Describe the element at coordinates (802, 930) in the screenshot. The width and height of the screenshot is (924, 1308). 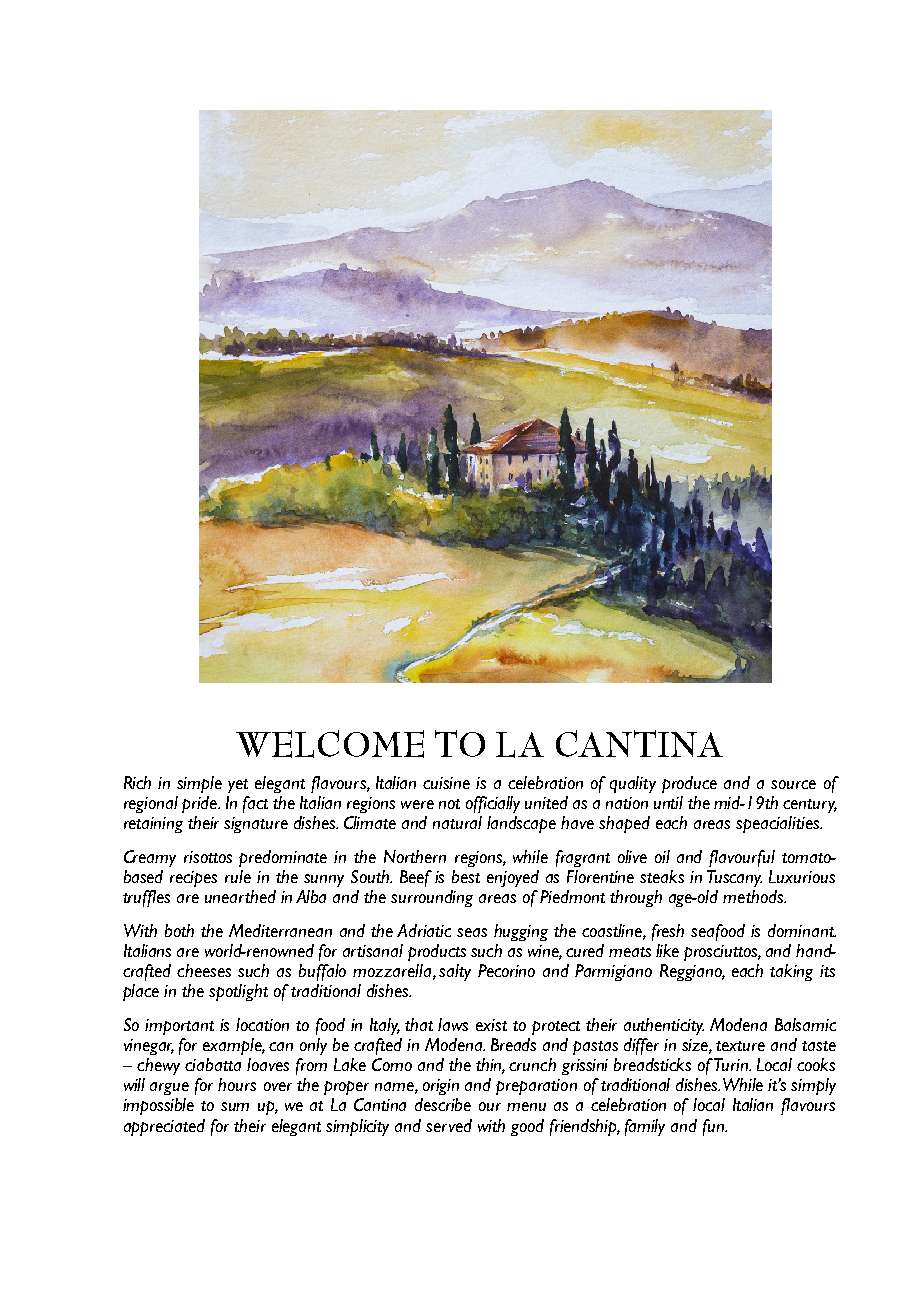
I see `dominant` at that location.
